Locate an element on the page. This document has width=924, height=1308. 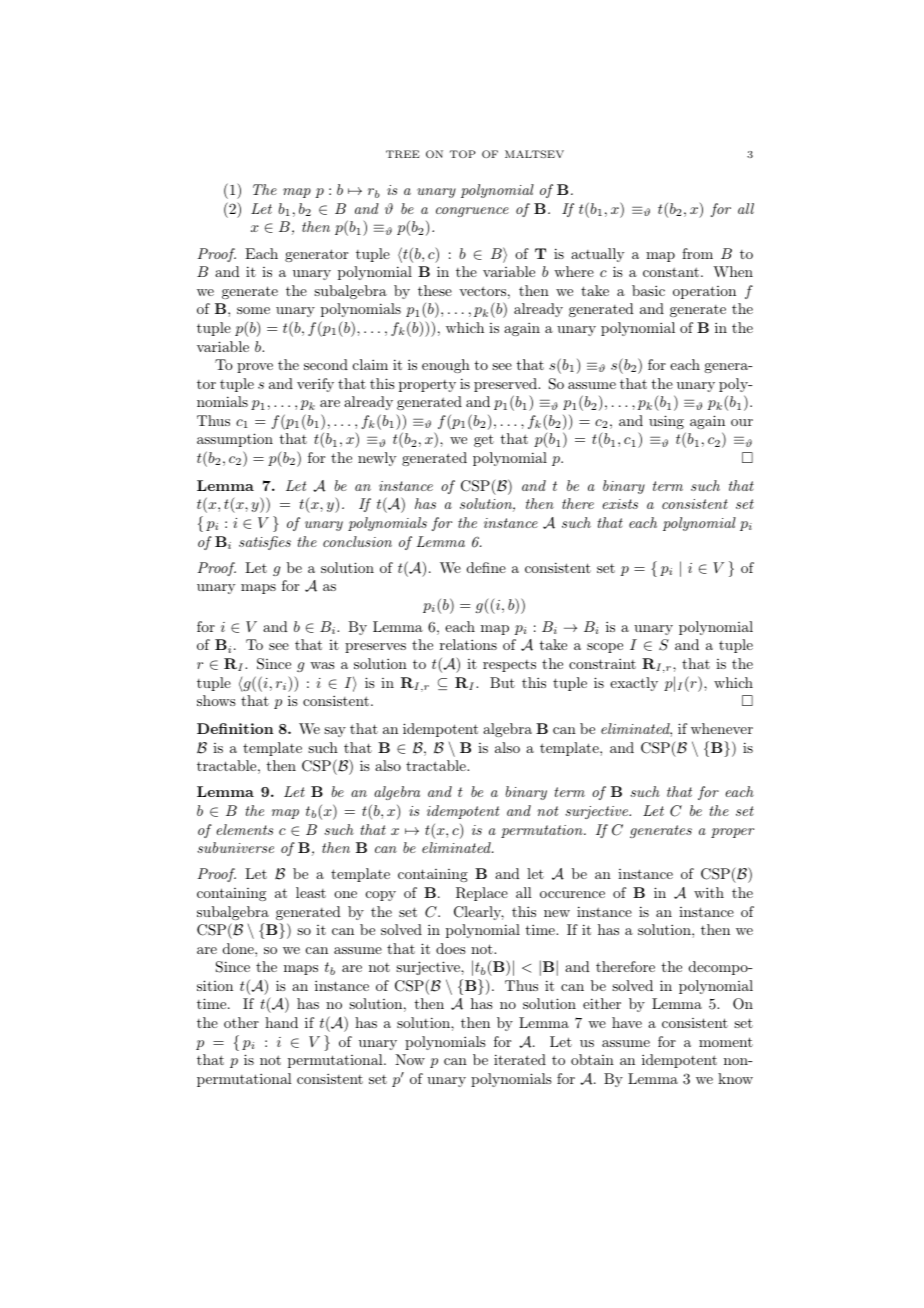
hand is located at coordinates (281, 1022).
